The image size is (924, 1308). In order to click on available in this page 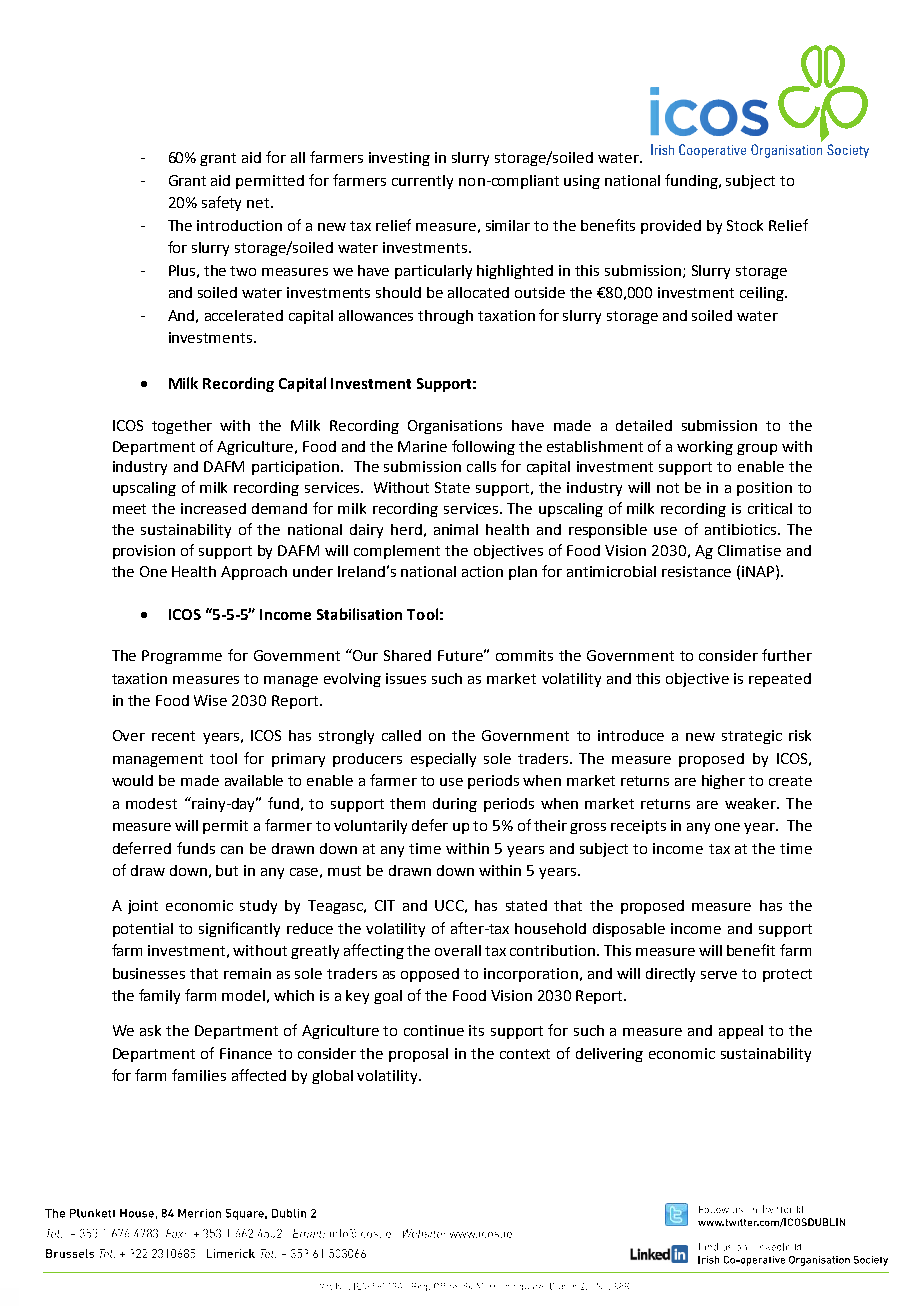, I will do `click(254, 780)`.
